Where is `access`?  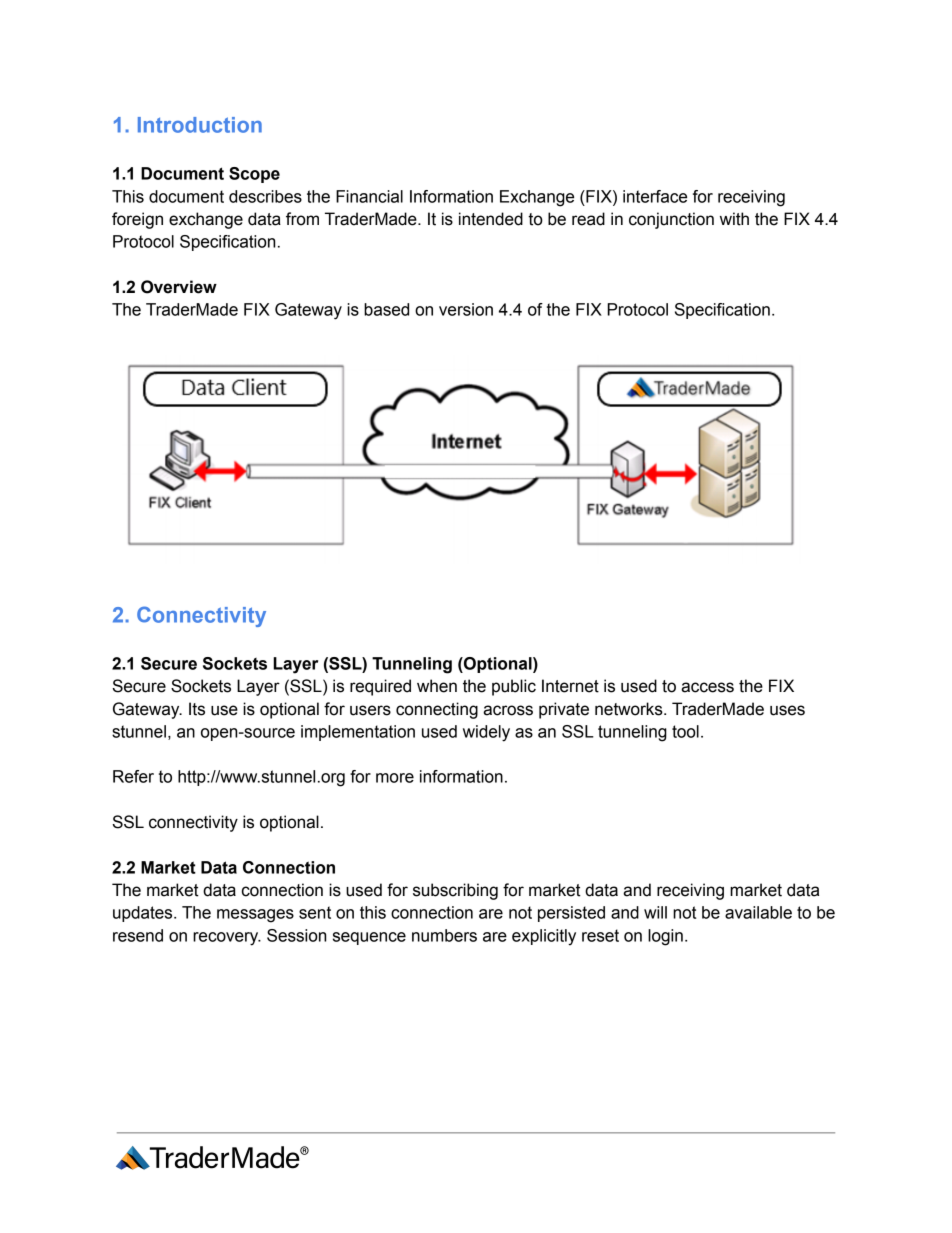 access is located at coordinates (707, 687).
